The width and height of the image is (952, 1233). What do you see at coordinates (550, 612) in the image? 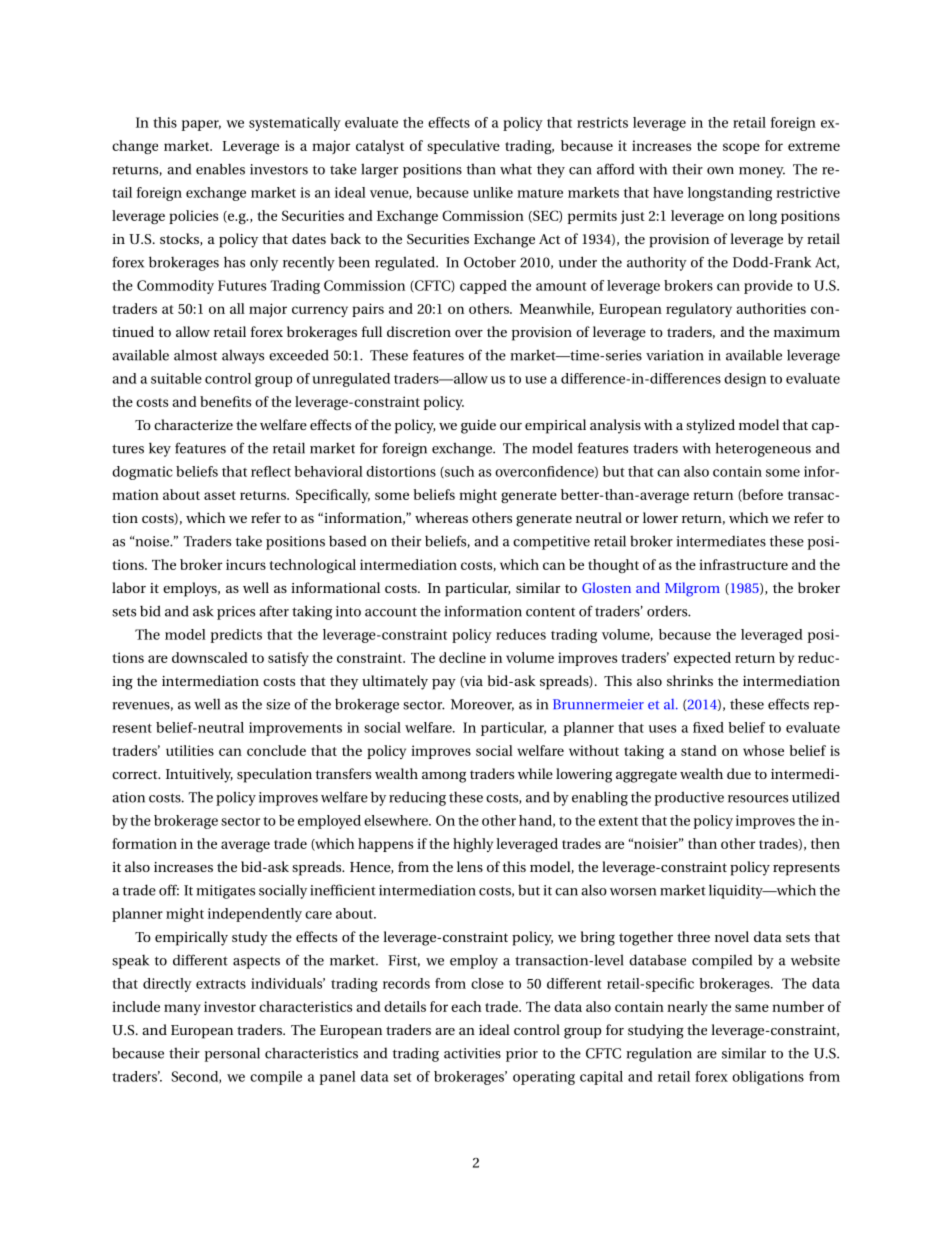
I see `content` at bounding box center [550, 612].
